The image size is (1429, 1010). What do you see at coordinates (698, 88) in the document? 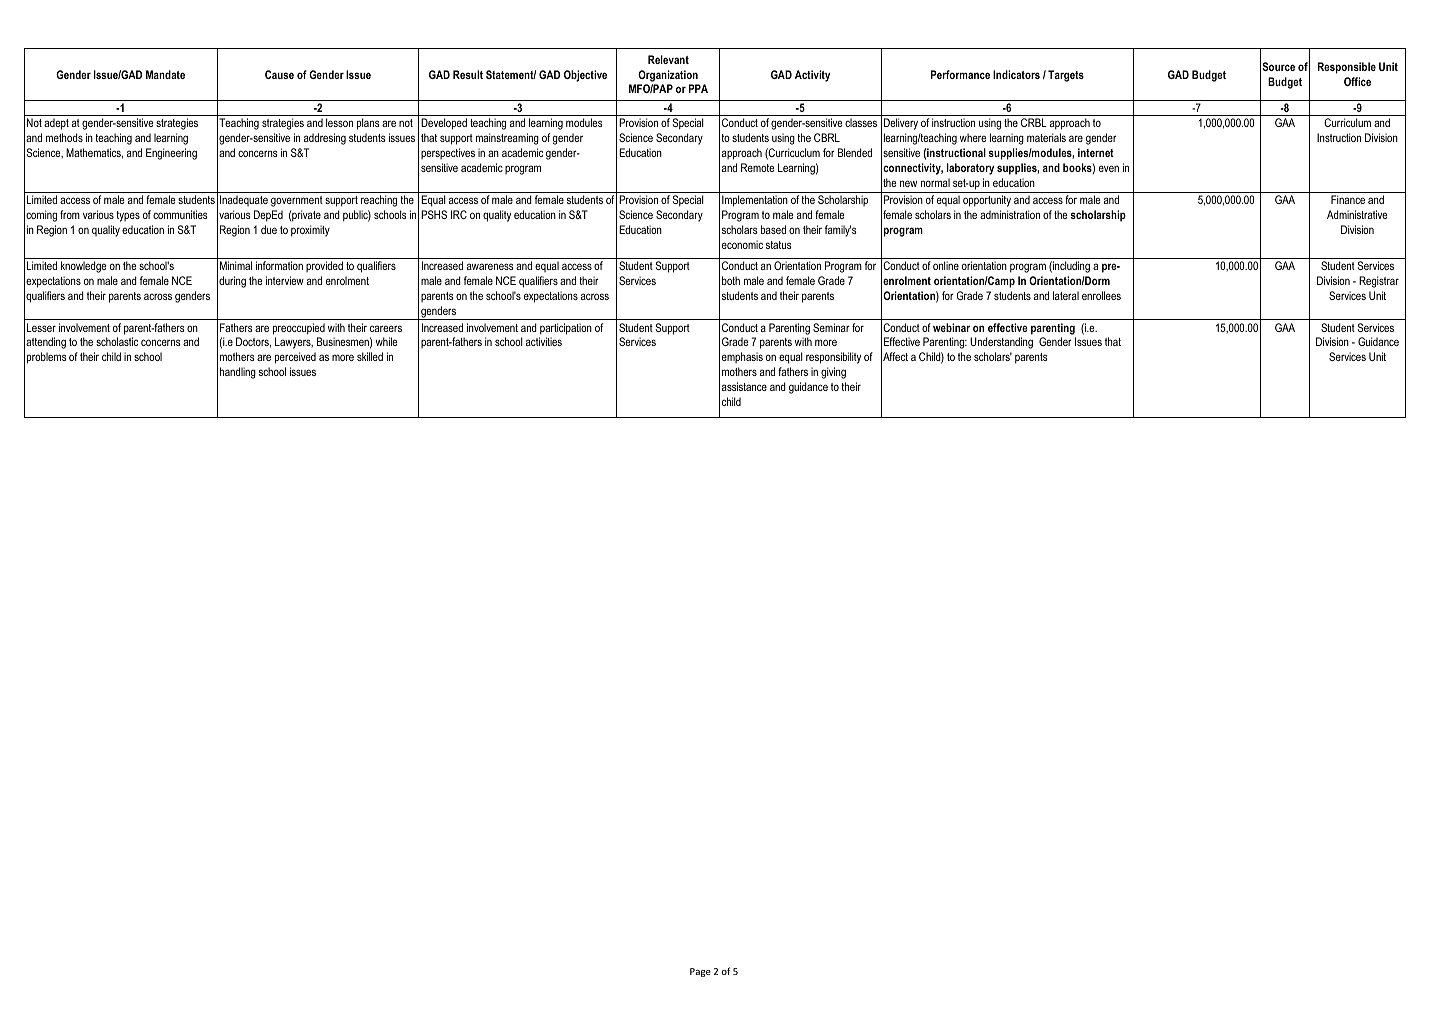
I see `PPA` at bounding box center [698, 88].
